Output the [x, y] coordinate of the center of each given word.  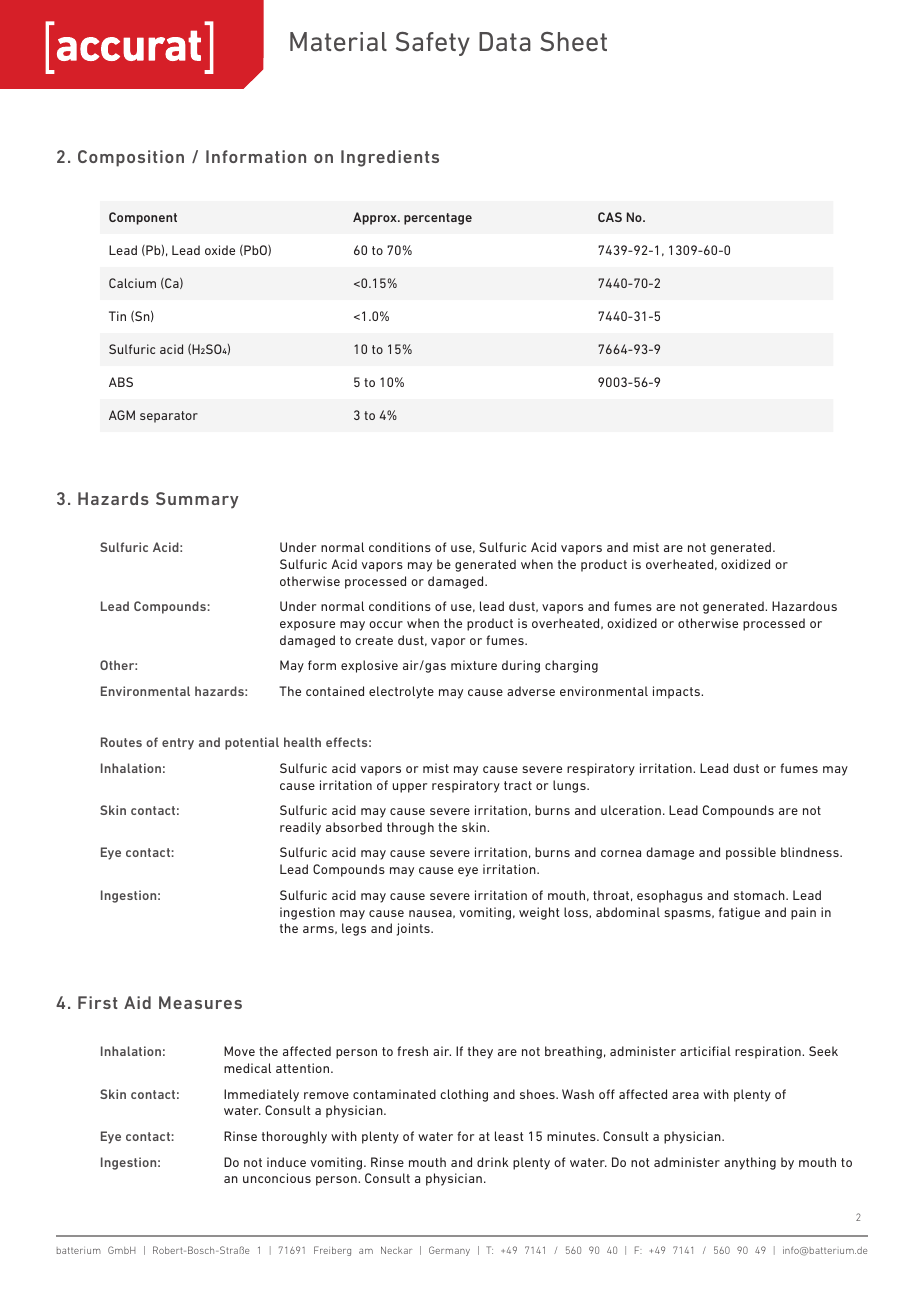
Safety [433, 44]
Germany [449, 1251]
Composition [131, 158]
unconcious [277, 1178]
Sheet [573, 42]
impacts [677, 692]
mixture [474, 665]
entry [178, 744]
